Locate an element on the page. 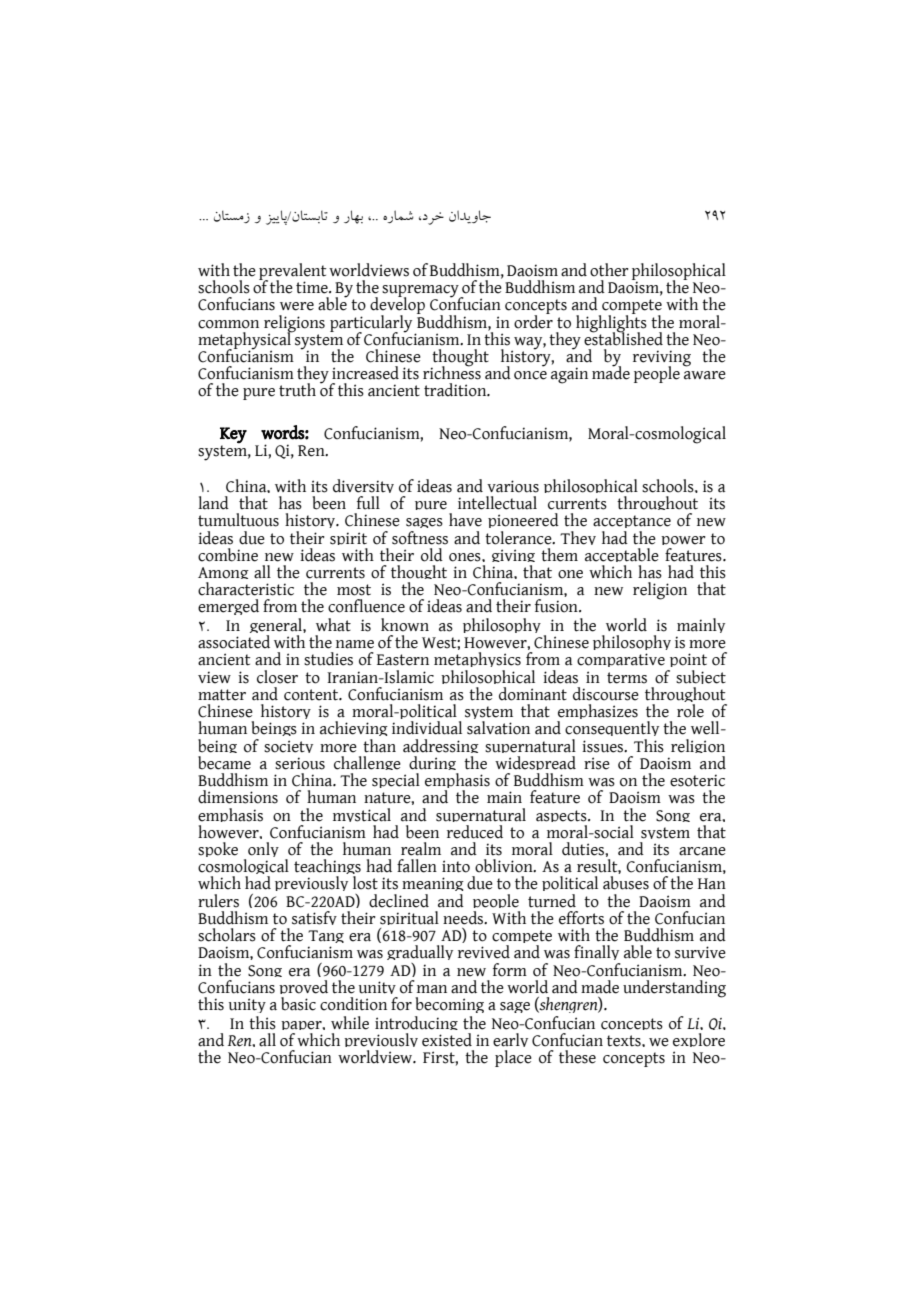 The height and width of the page is (1308, 924). supremacy is located at coordinates (421, 292).
